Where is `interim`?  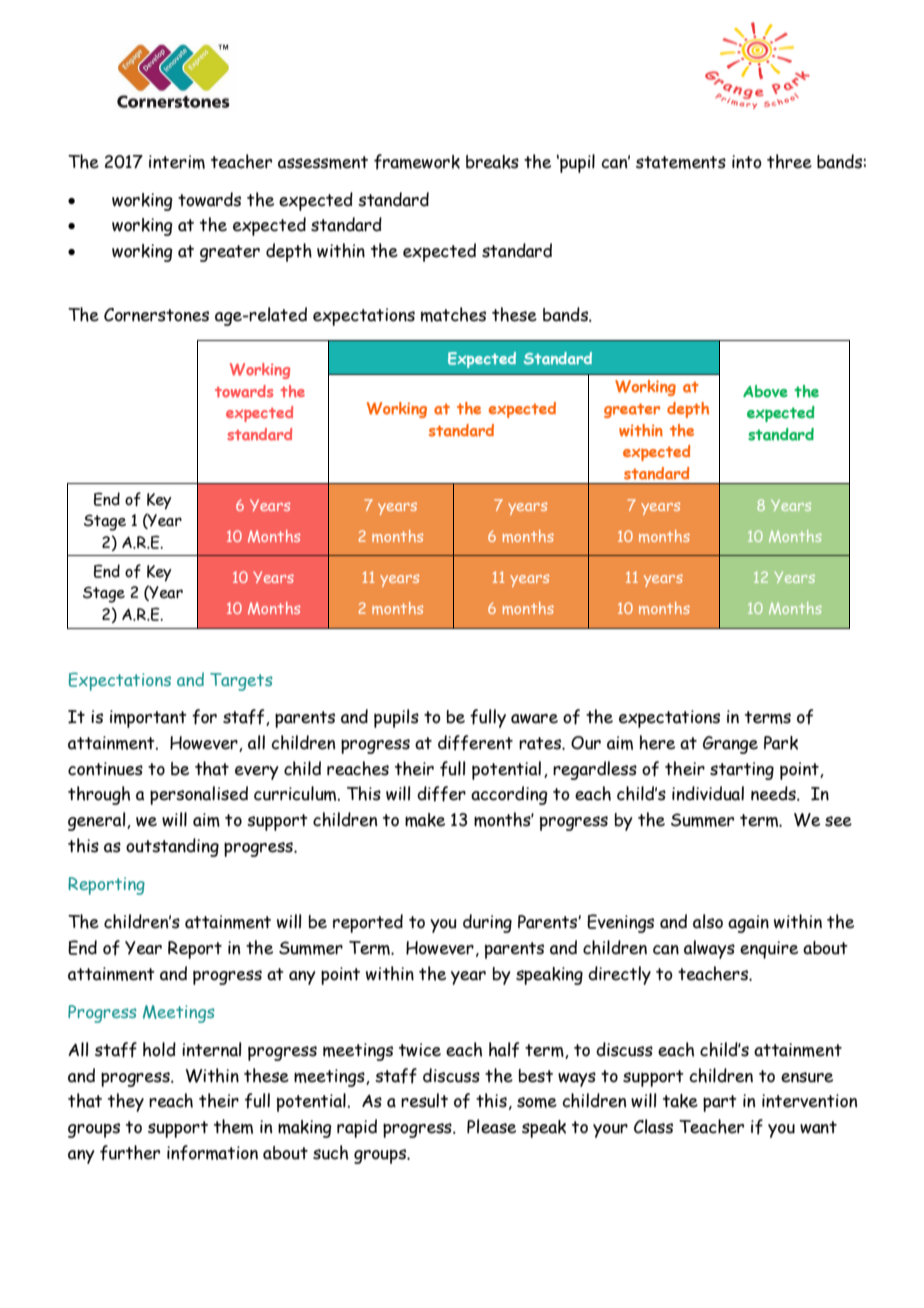
interim is located at coordinates (177, 162).
